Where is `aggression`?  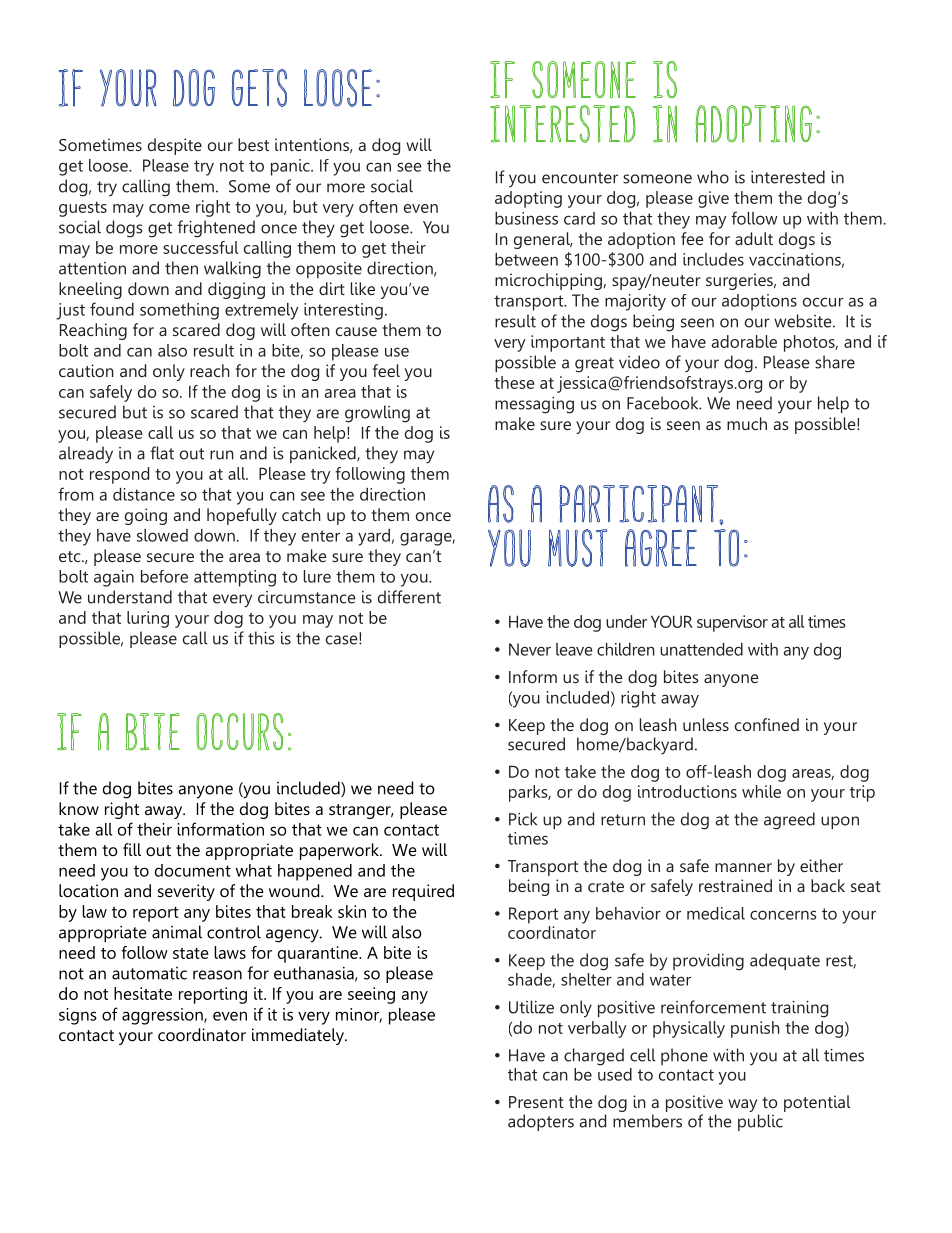
aggression is located at coordinates (163, 1016).
